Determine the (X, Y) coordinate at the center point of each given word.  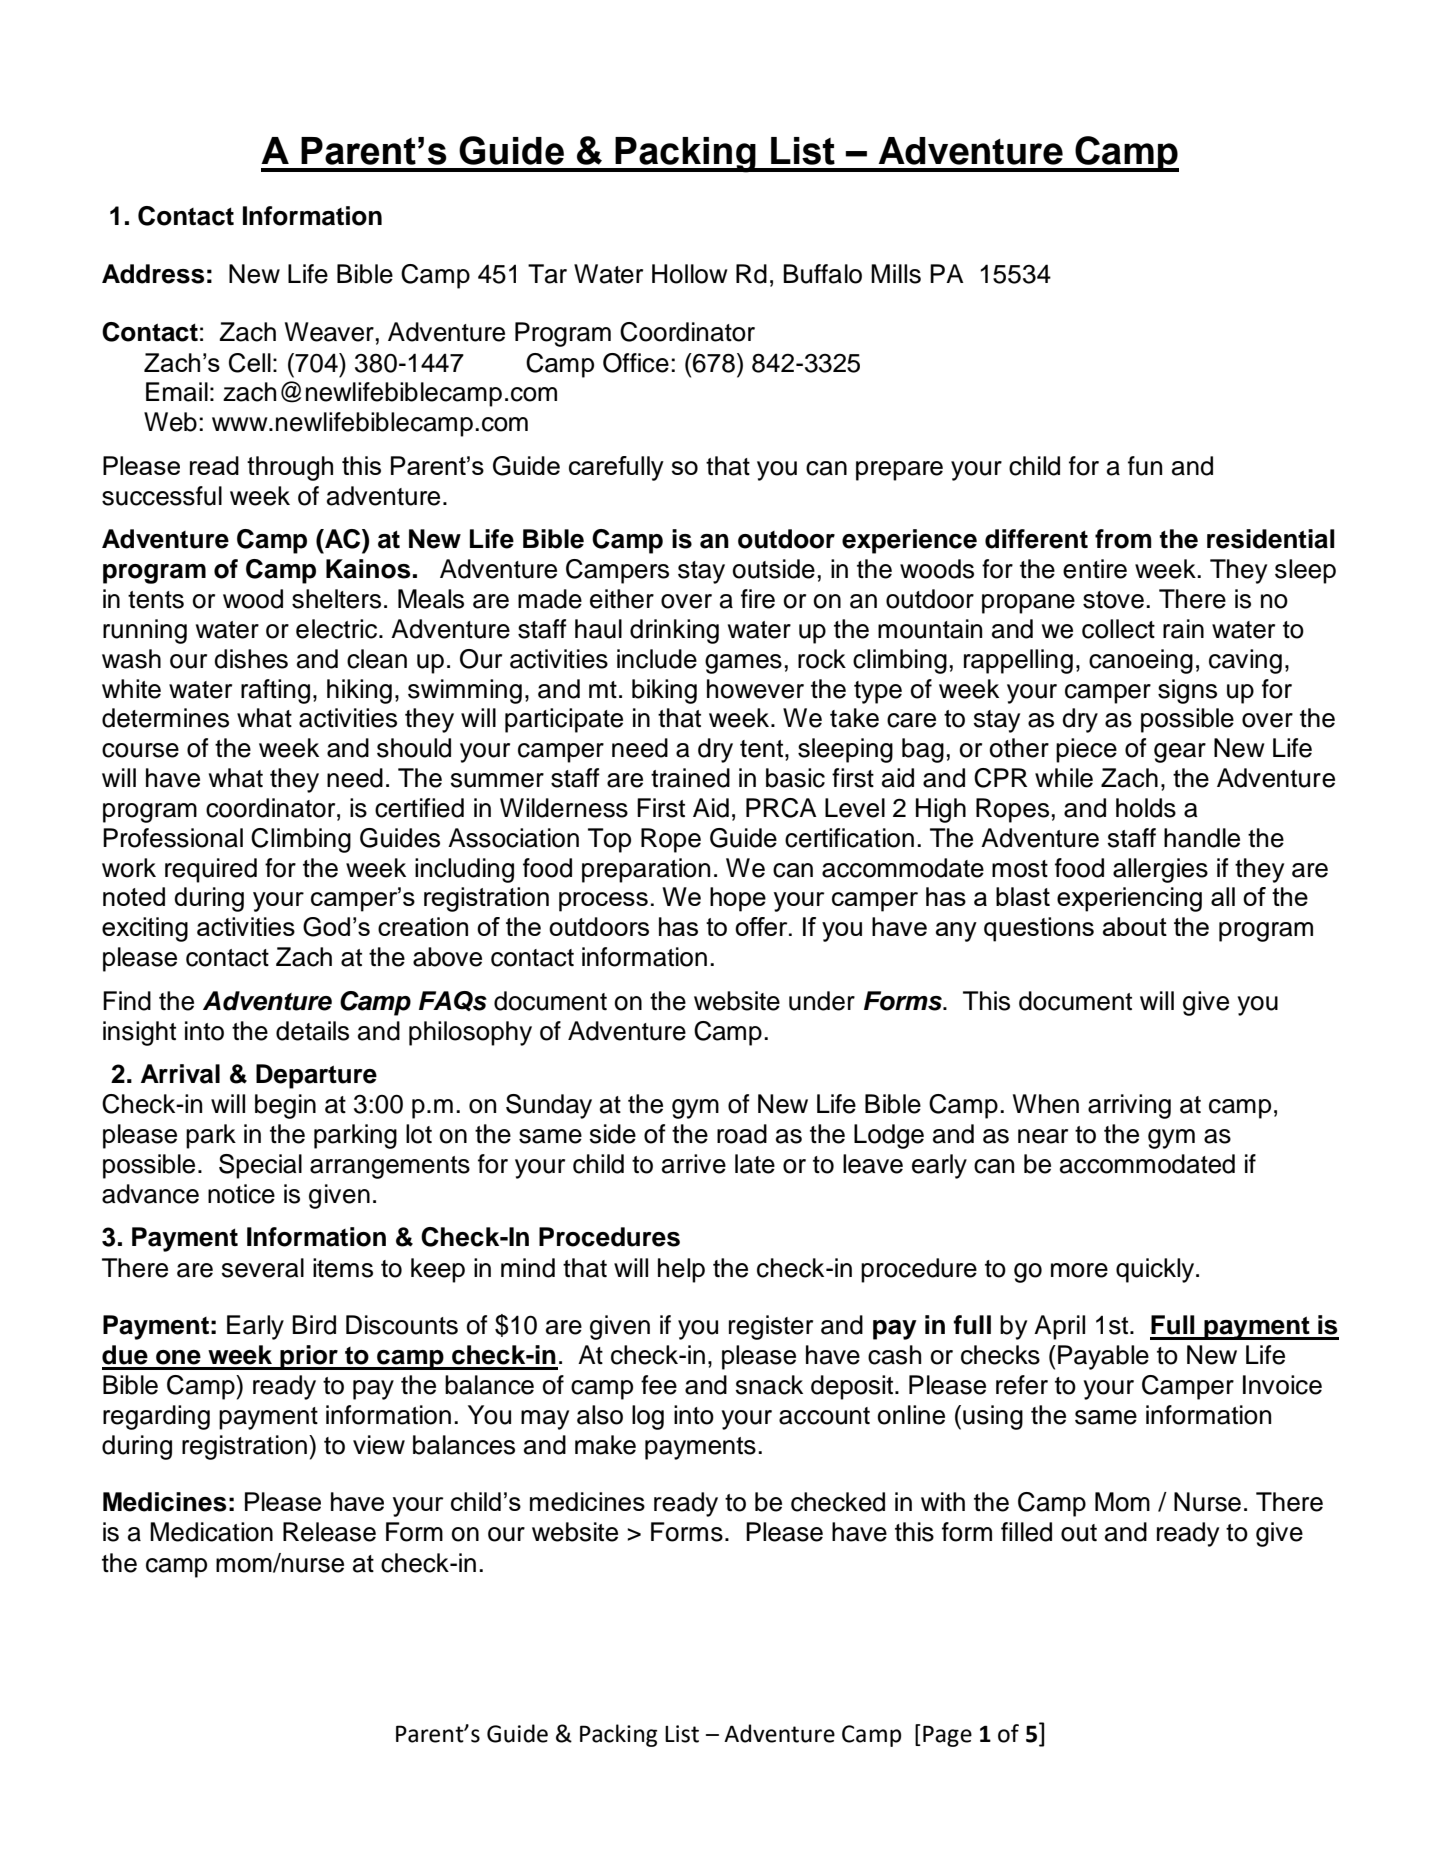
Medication (211, 1532)
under (822, 1001)
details (312, 1031)
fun (1145, 466)
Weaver (329, 332)
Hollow (690, 274)
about (1135, 926)
